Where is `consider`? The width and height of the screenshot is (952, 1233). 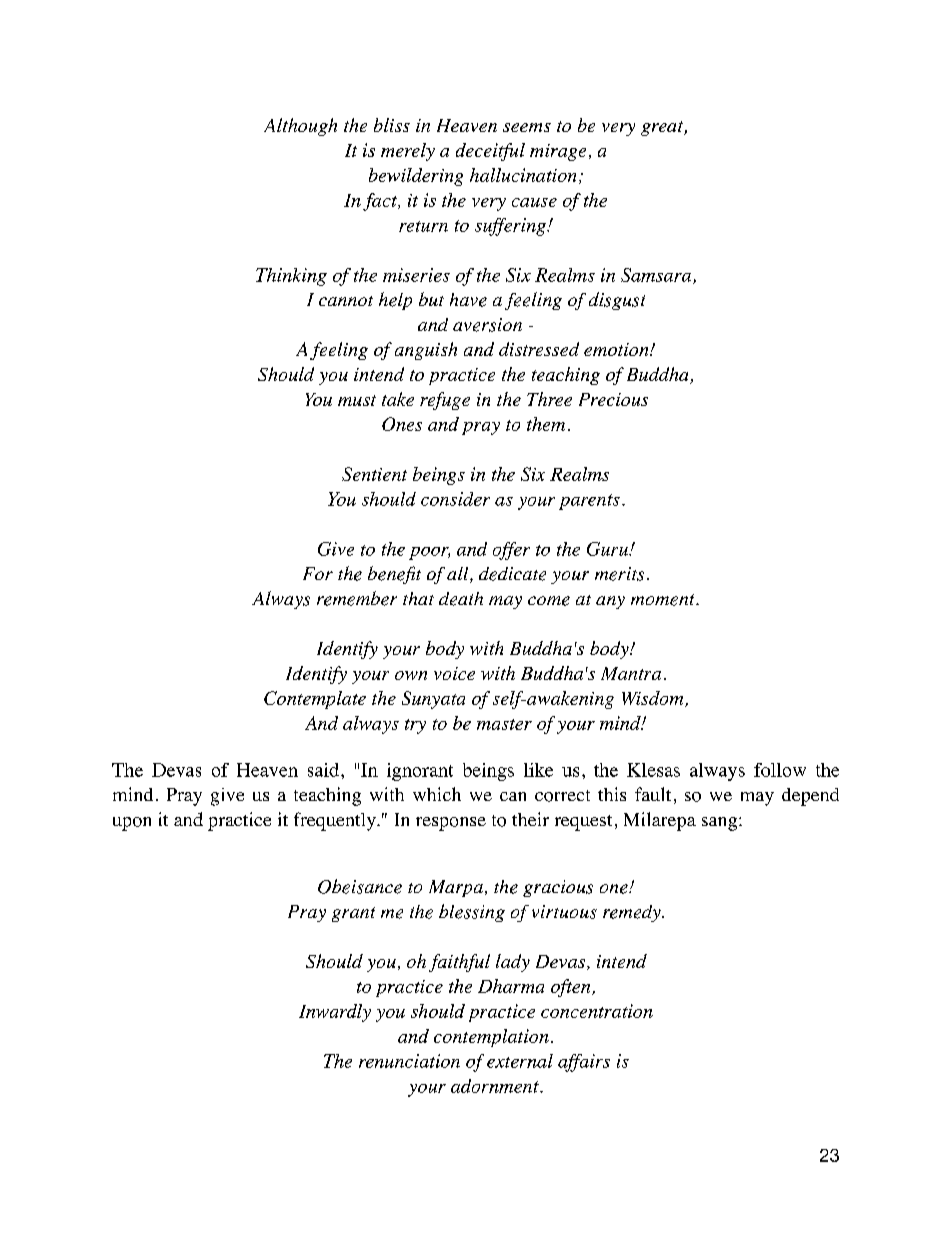 consider is located at coordinates (455, 499).
